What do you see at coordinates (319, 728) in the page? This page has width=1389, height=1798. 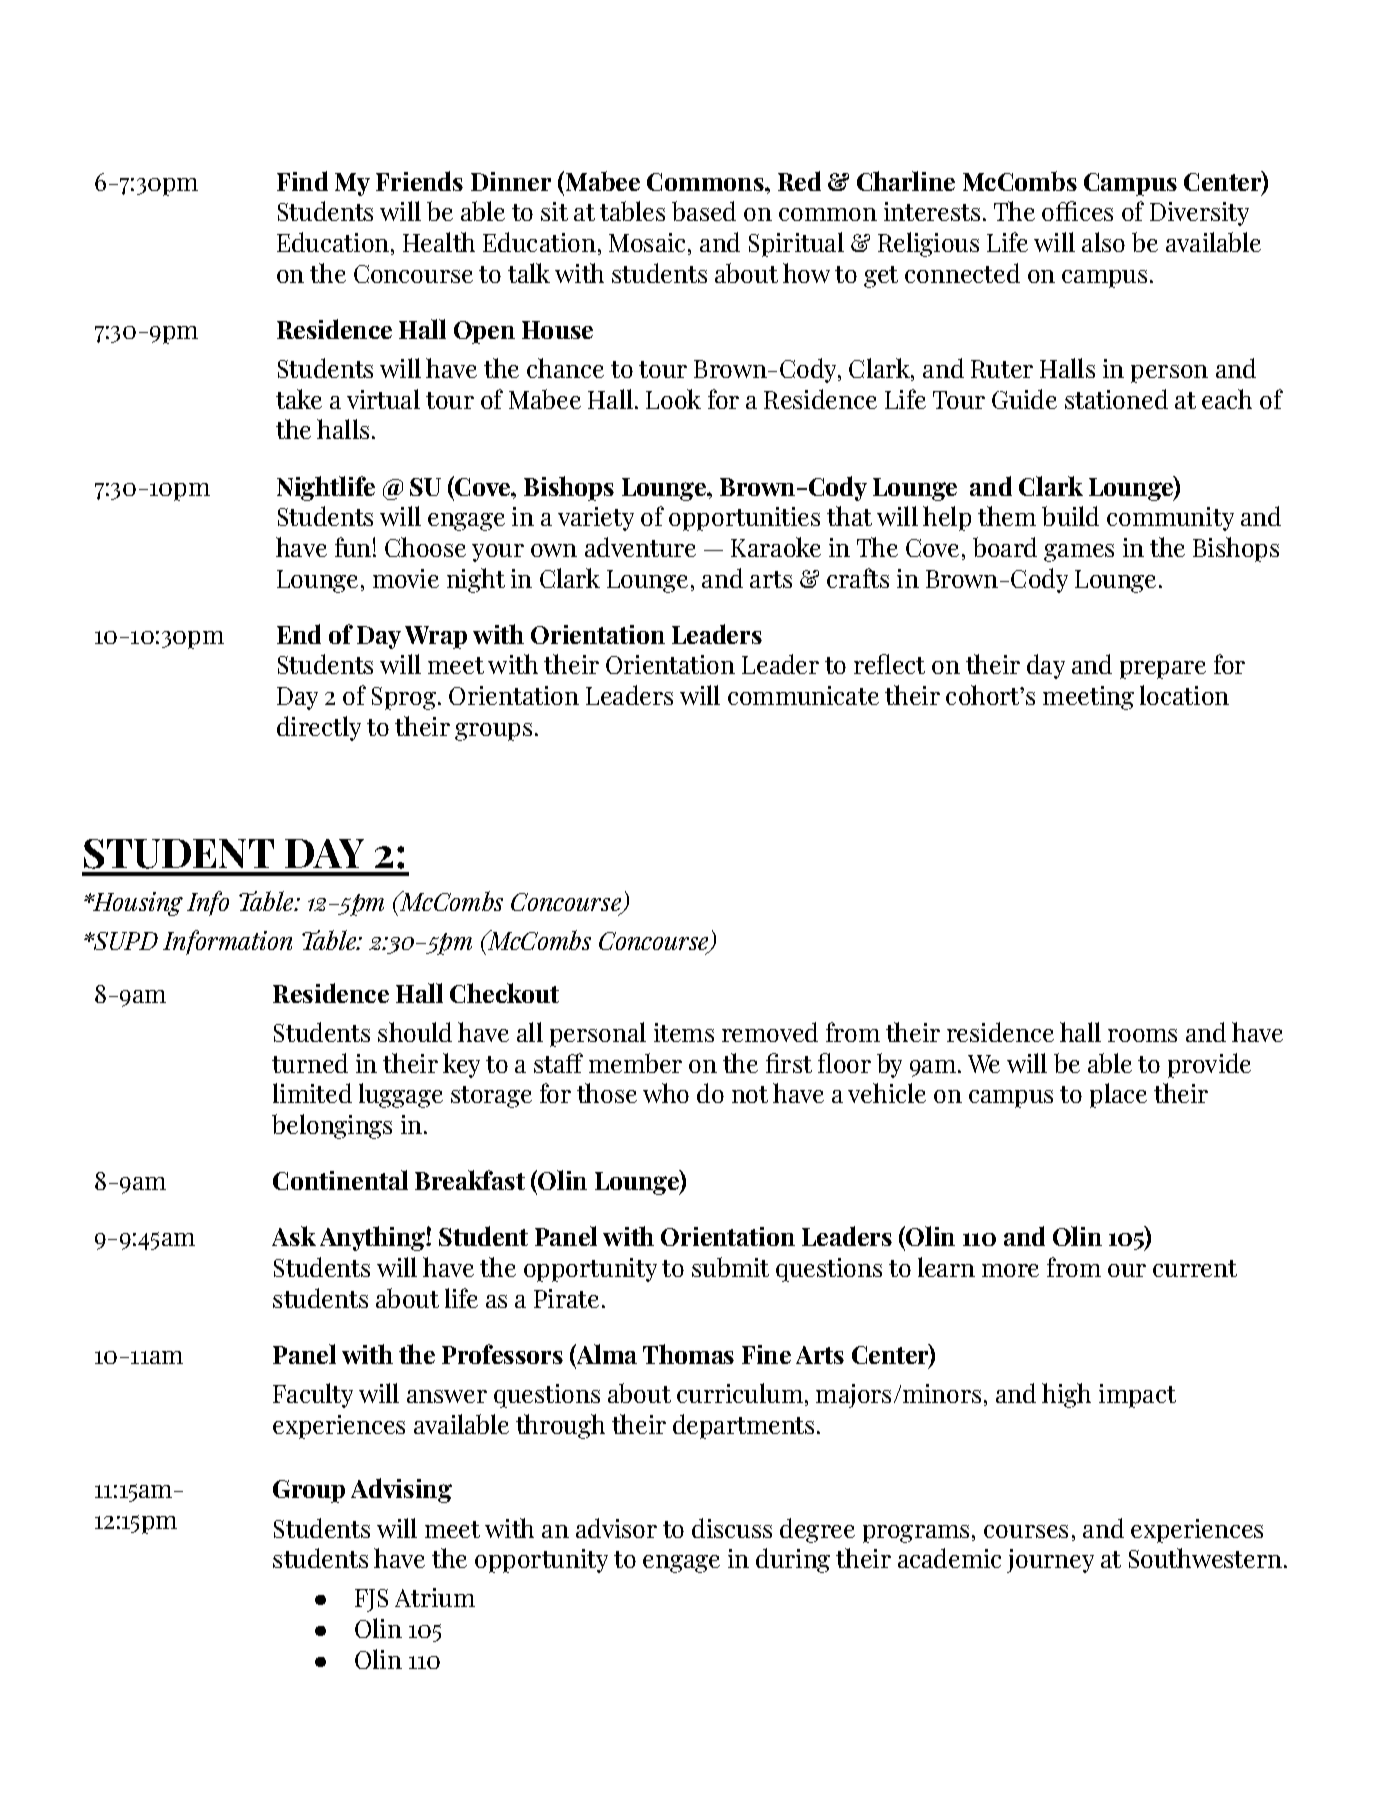 I see `directly` at bounding box center [319, 728].
